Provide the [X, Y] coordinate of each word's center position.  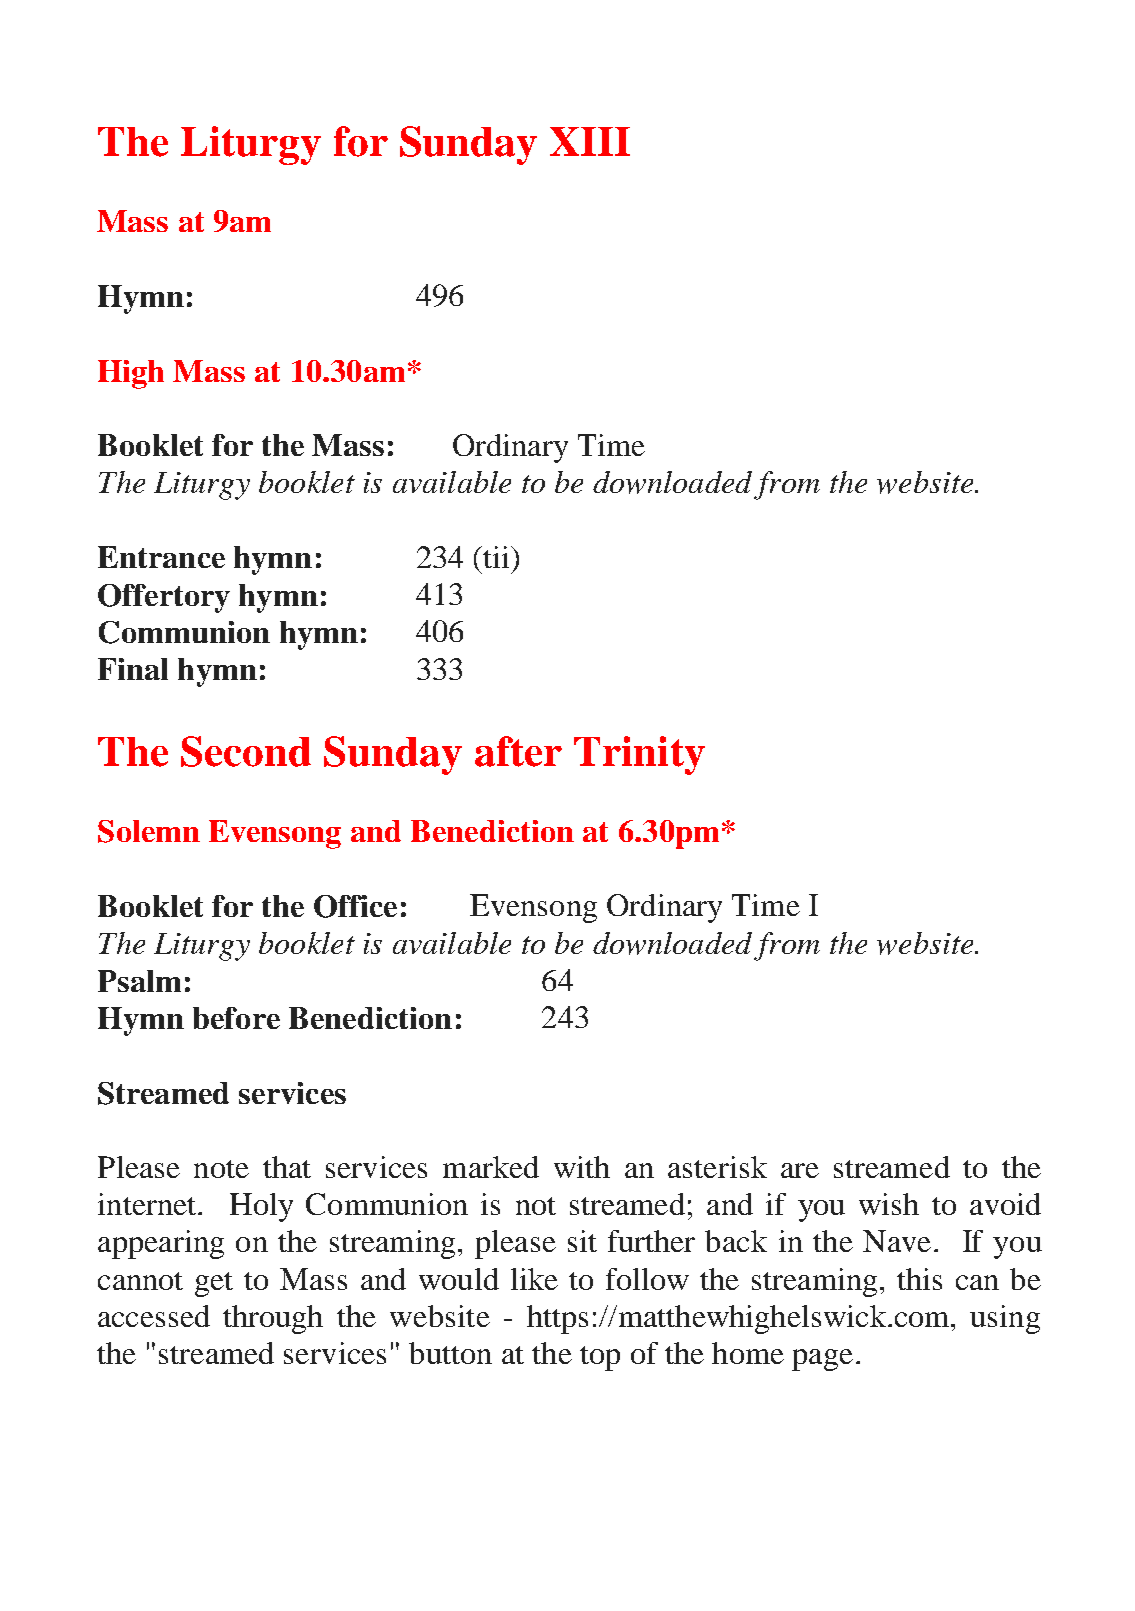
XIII [590, 141]
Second [246, 751]
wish [889, 1204]
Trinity [639, 755]
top [600, 1358]
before [236, 1018]
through [273, 1319]
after [518, 751]
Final [133, 669]
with [582, 1167]
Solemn [149, 831]
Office [355, 906]
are [800, 1170]
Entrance [161, 557]
